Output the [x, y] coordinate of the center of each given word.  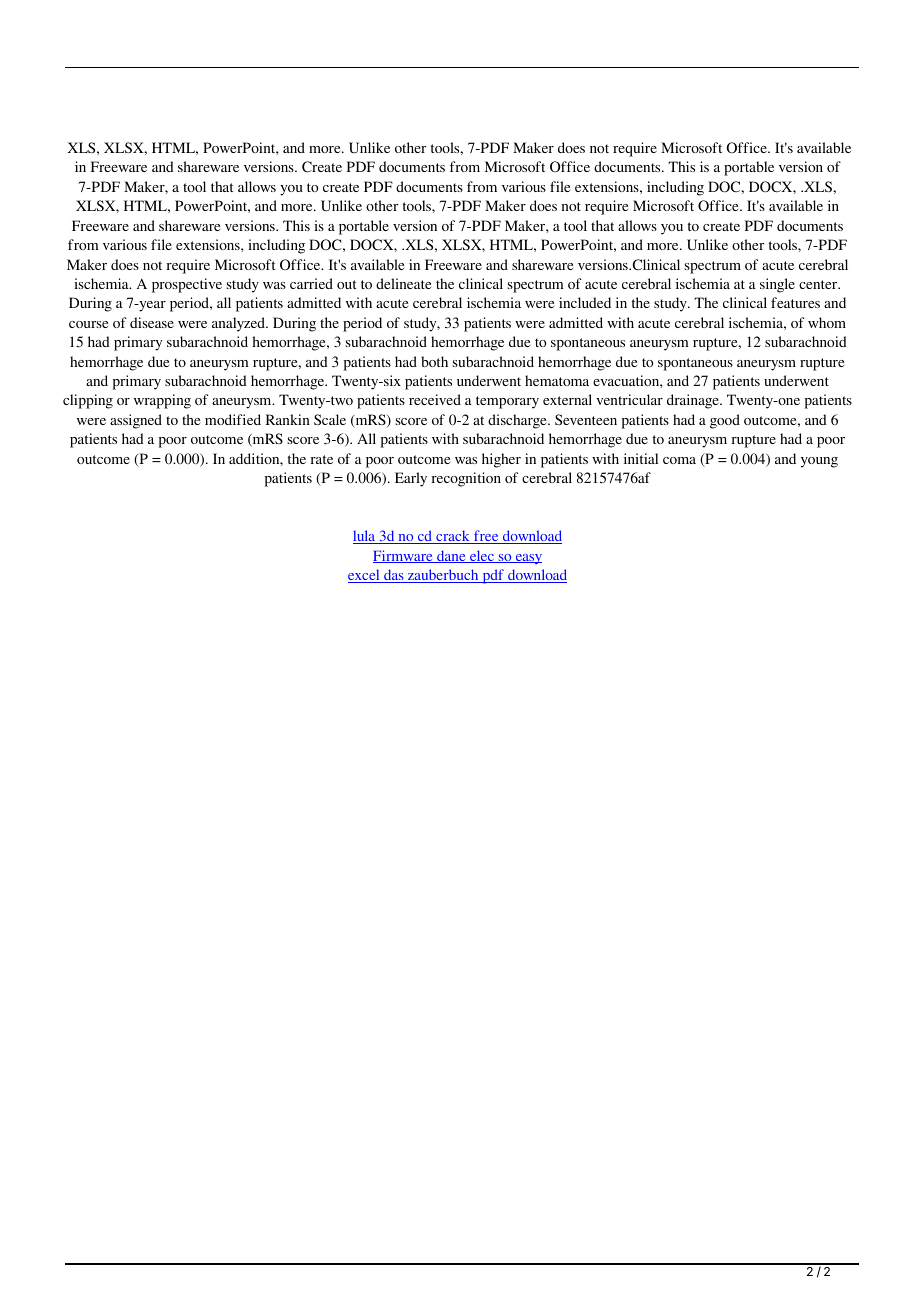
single [777, 285]
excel [365, 576]
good [725, 421]
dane [451, 556]
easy [528, 559]
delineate [403, 283]
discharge [518, 421]
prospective [187, 285]
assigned [136, 421]
